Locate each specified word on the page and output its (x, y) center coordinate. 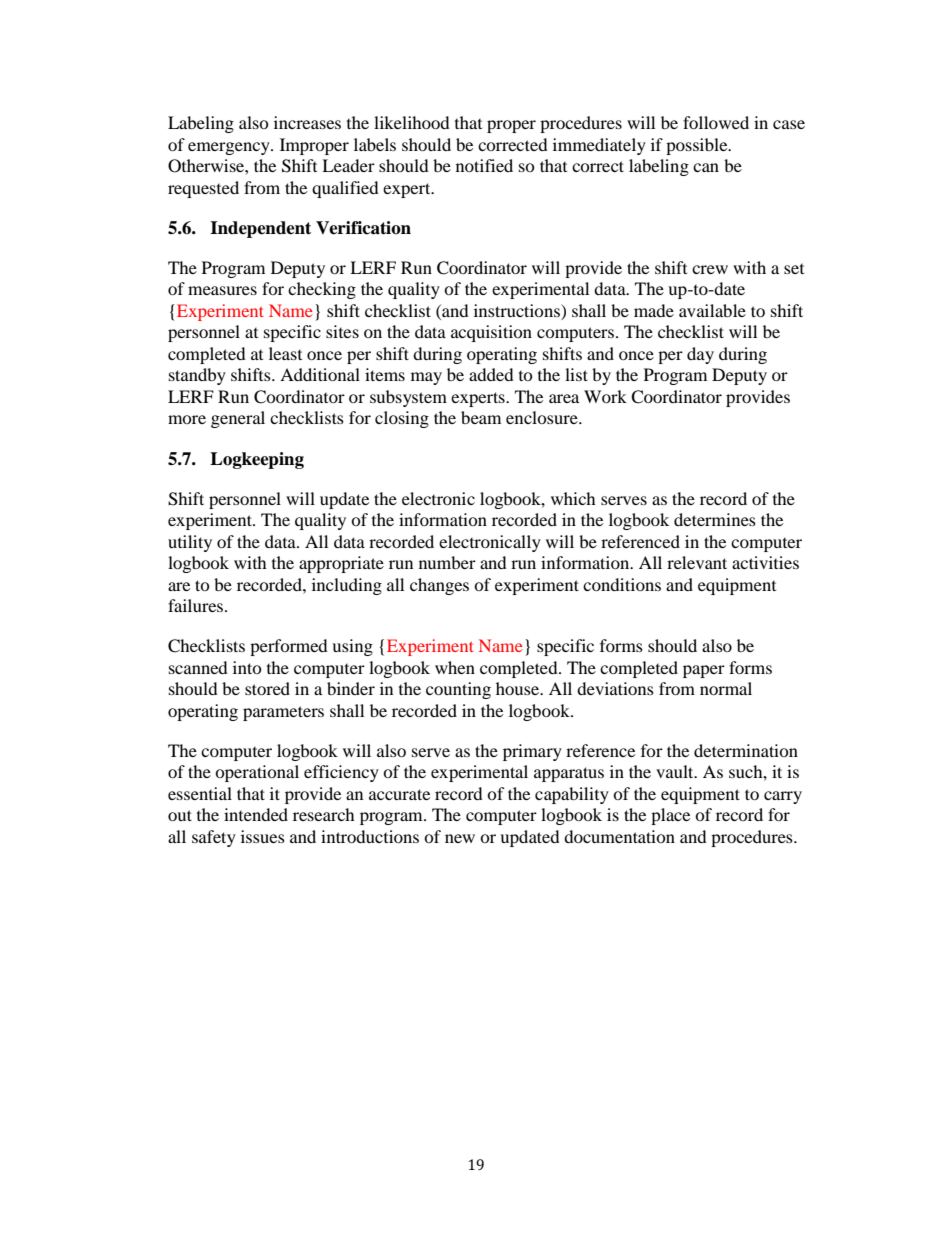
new (460, 838)
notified (484, 165)
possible (698, 146)
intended (256, 814)
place (670, 816)
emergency (230, 148)
